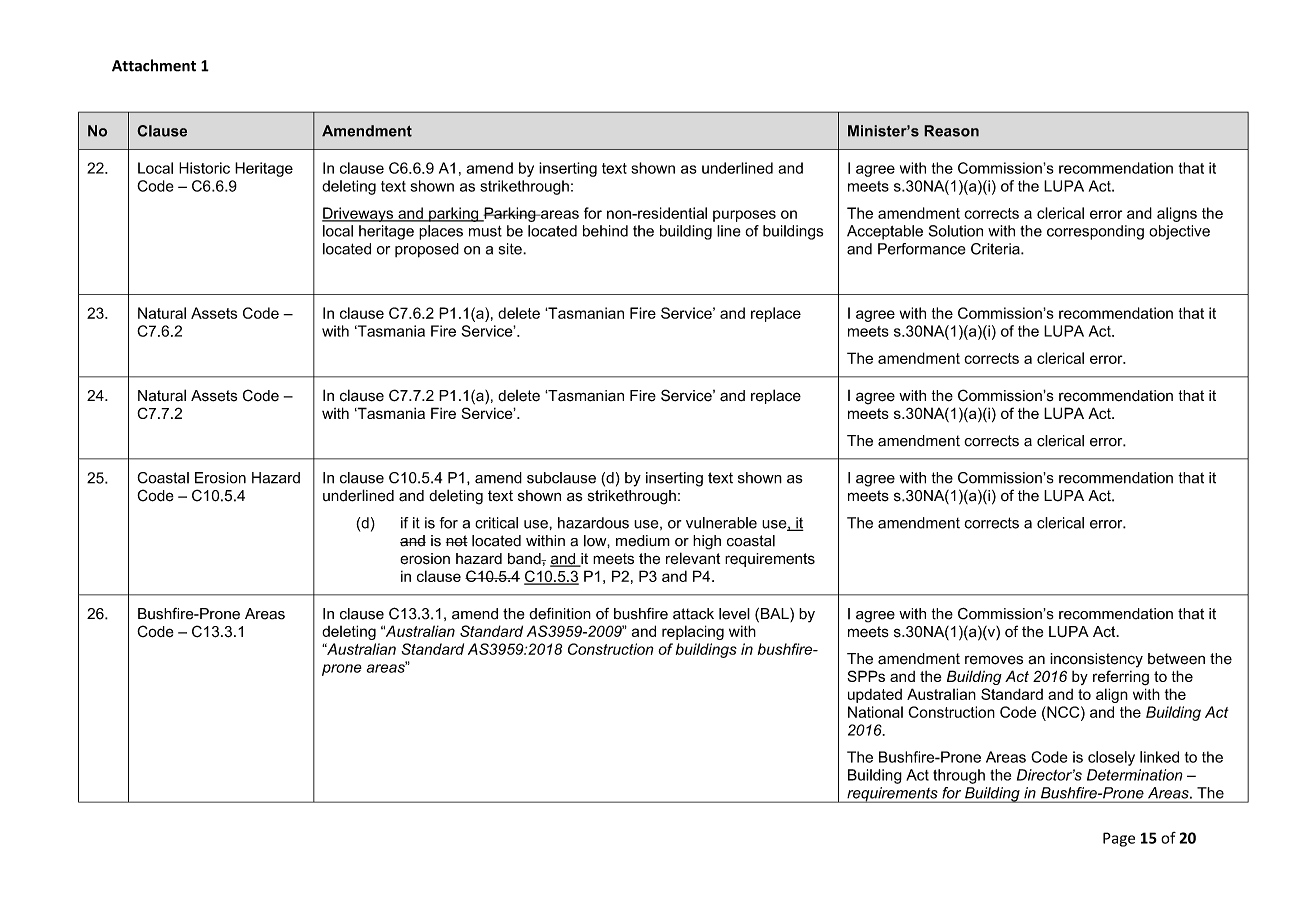 The height and width of the image is (924, 1308). Describe the element at coordinates (154, 65) in the image. I see `Attachment` at that location.
